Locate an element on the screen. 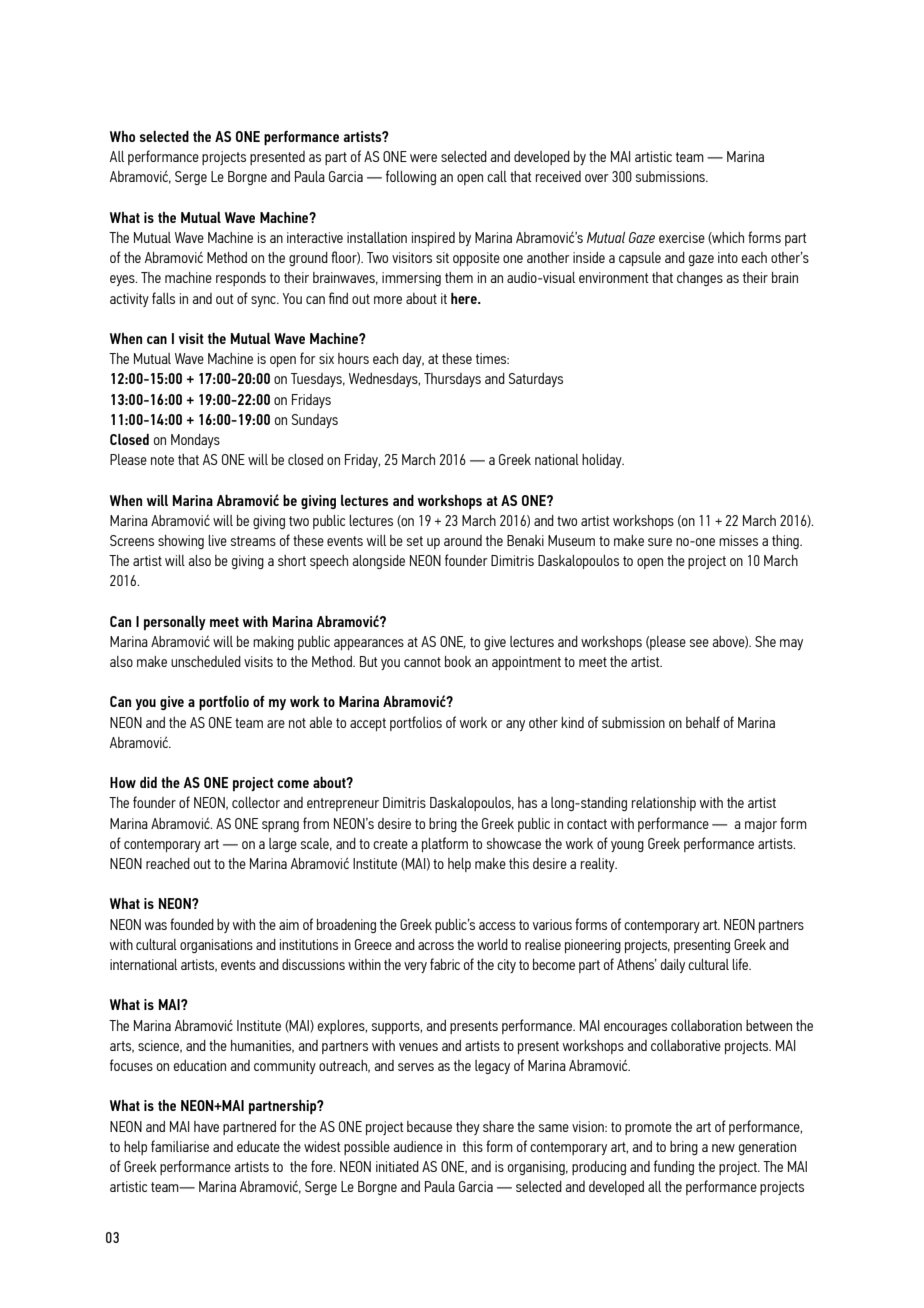 This screenshot has height=1308, width=924. book is located at coordinates (458, 661).
